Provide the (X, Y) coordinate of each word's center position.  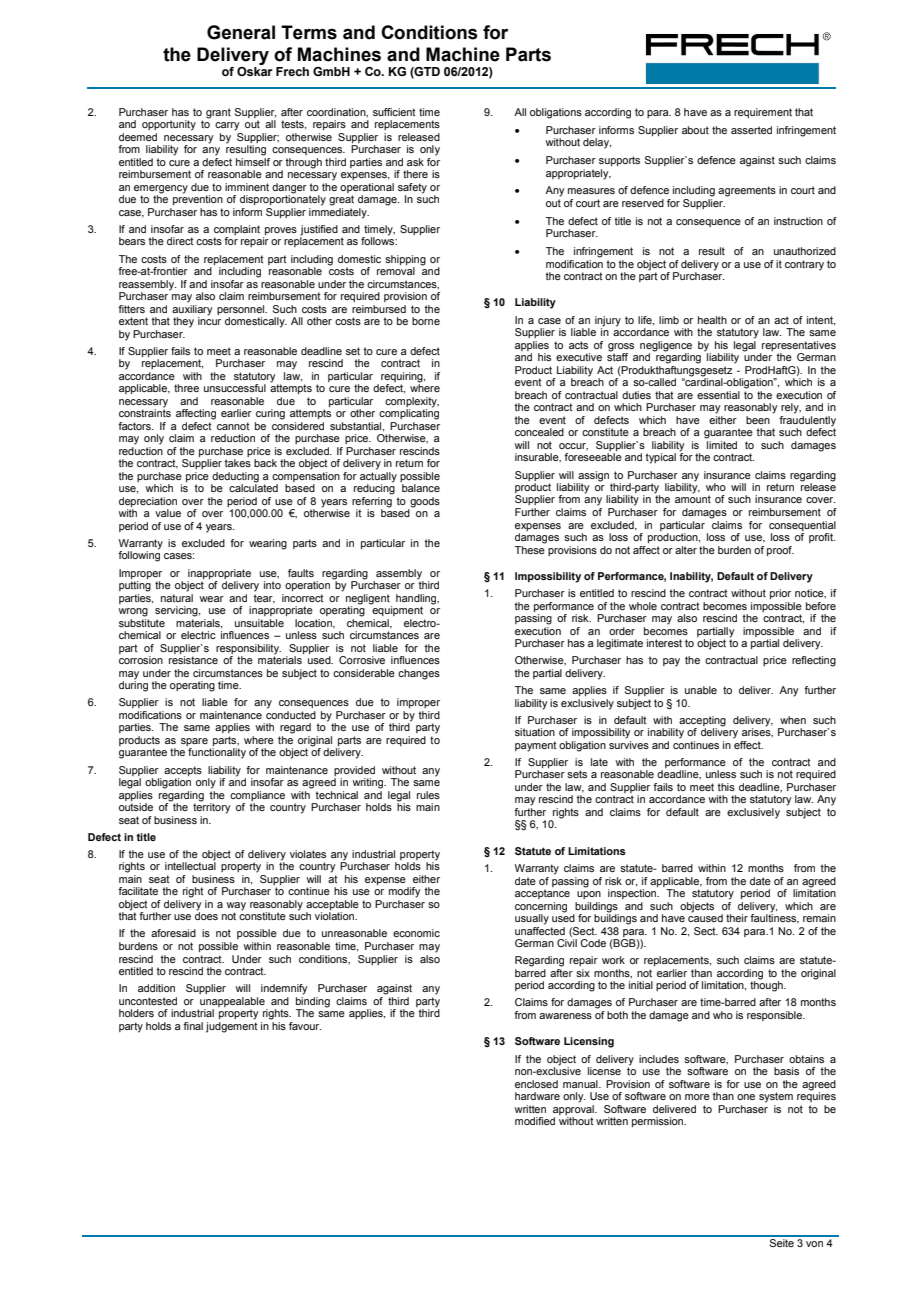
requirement (763, 113)
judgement (232, 1027)
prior (780, 594)
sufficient (394, 112)
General (241, 32)
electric (198, 635)
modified (535, 1121)
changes (419, 674)
